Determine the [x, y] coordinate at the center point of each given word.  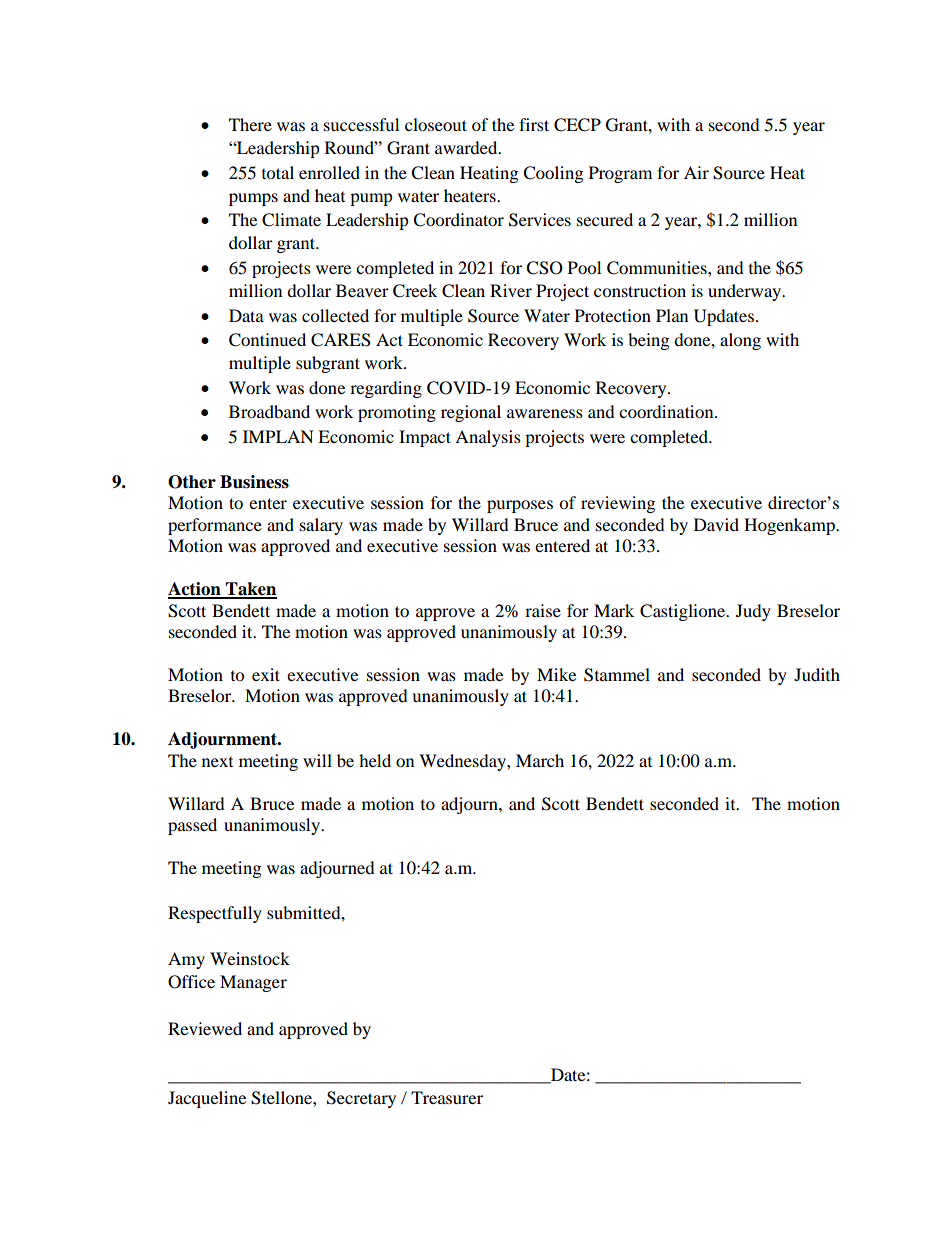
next [217, 762]
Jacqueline [207, 1099]
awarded [467, 147]
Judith [817, 674]
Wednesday [463, 762]
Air [696, 172]
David [716, 524]
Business [254, 482]
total [278, 172]
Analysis [488, 438]
